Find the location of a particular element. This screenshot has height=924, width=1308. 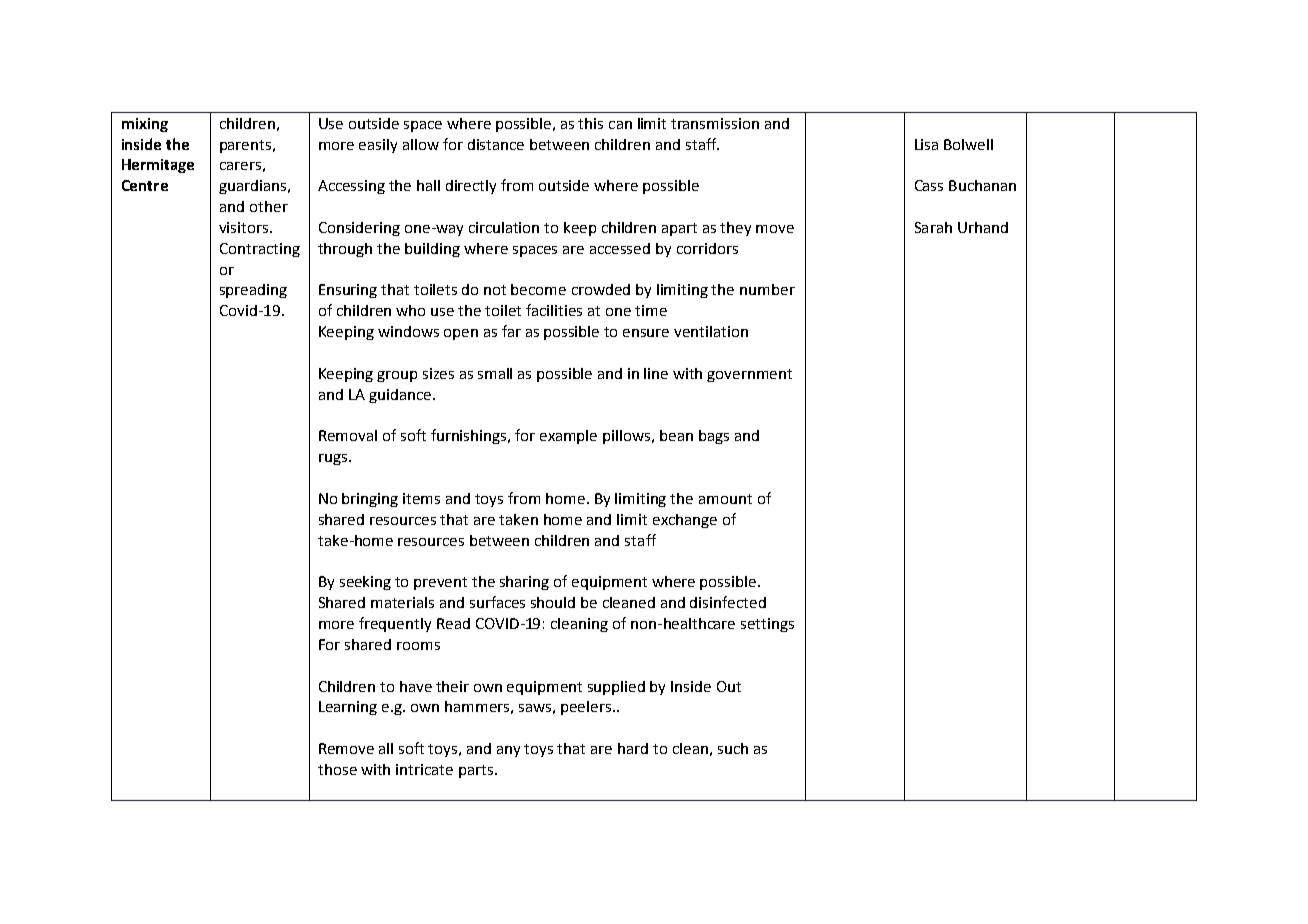

this is located at coordinates (590, 123).
